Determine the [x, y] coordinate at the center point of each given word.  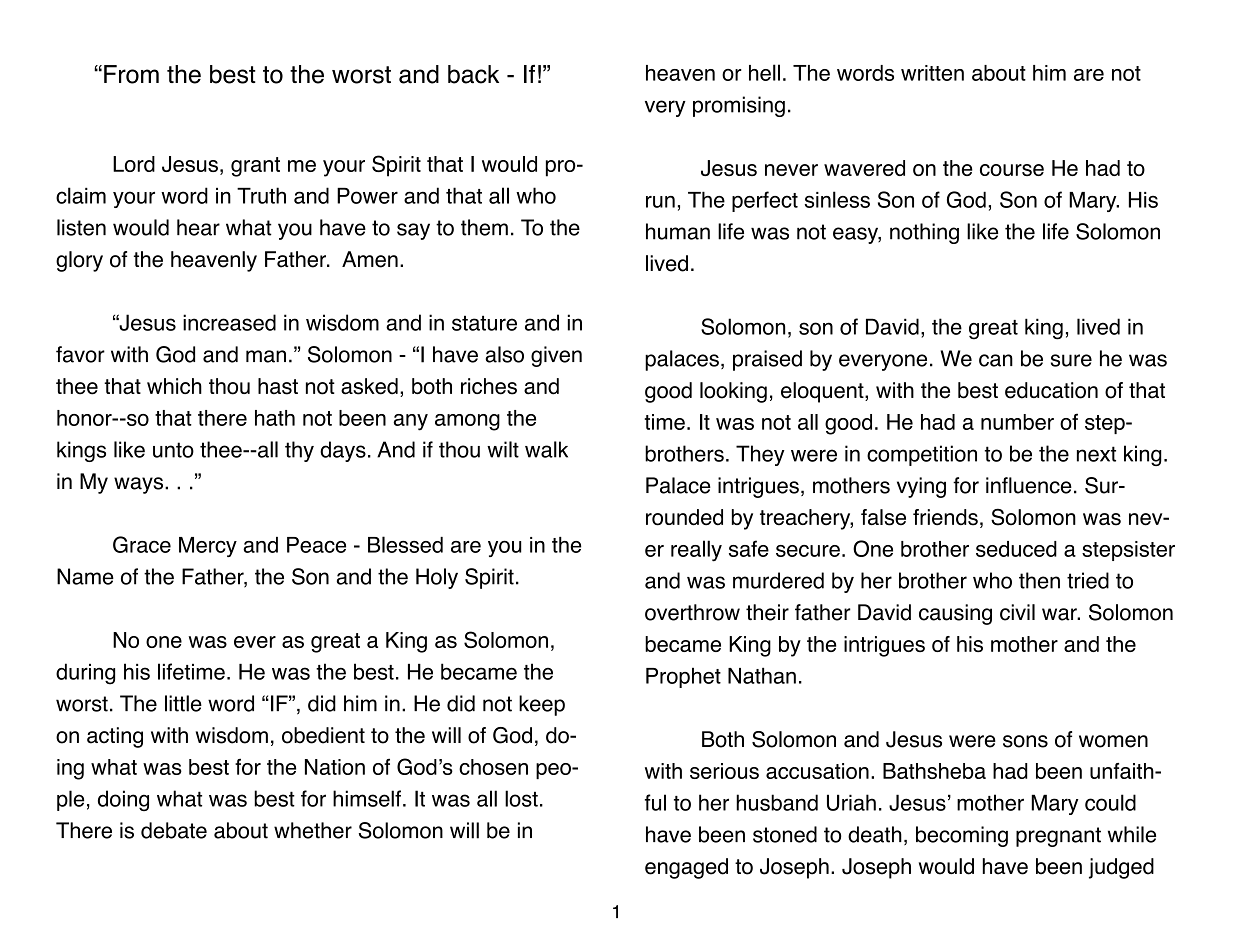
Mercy [208, 547]
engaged [686, 868]
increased [229, 322]
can [996, 360]
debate [174, 830]
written [932, 73]
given [556, 356]
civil [1017, 612]
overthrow [692, 612]
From [131, 74]
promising [739, 106]
